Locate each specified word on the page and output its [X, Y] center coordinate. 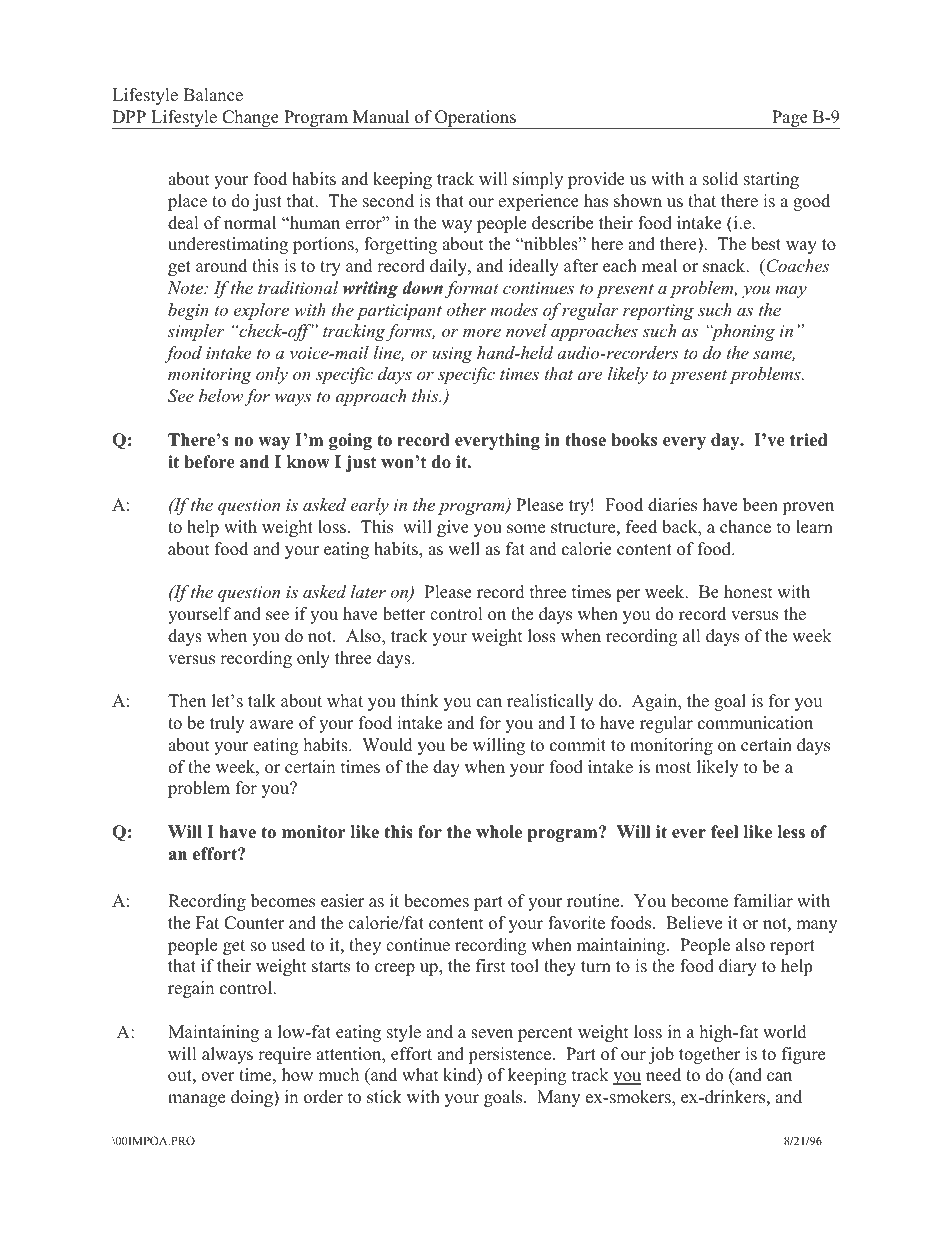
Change [250, 119]
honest [748, 592]
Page [790, 119]
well [464, 549]
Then [187, 701]
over [218, 1077]
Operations [475, 119]
